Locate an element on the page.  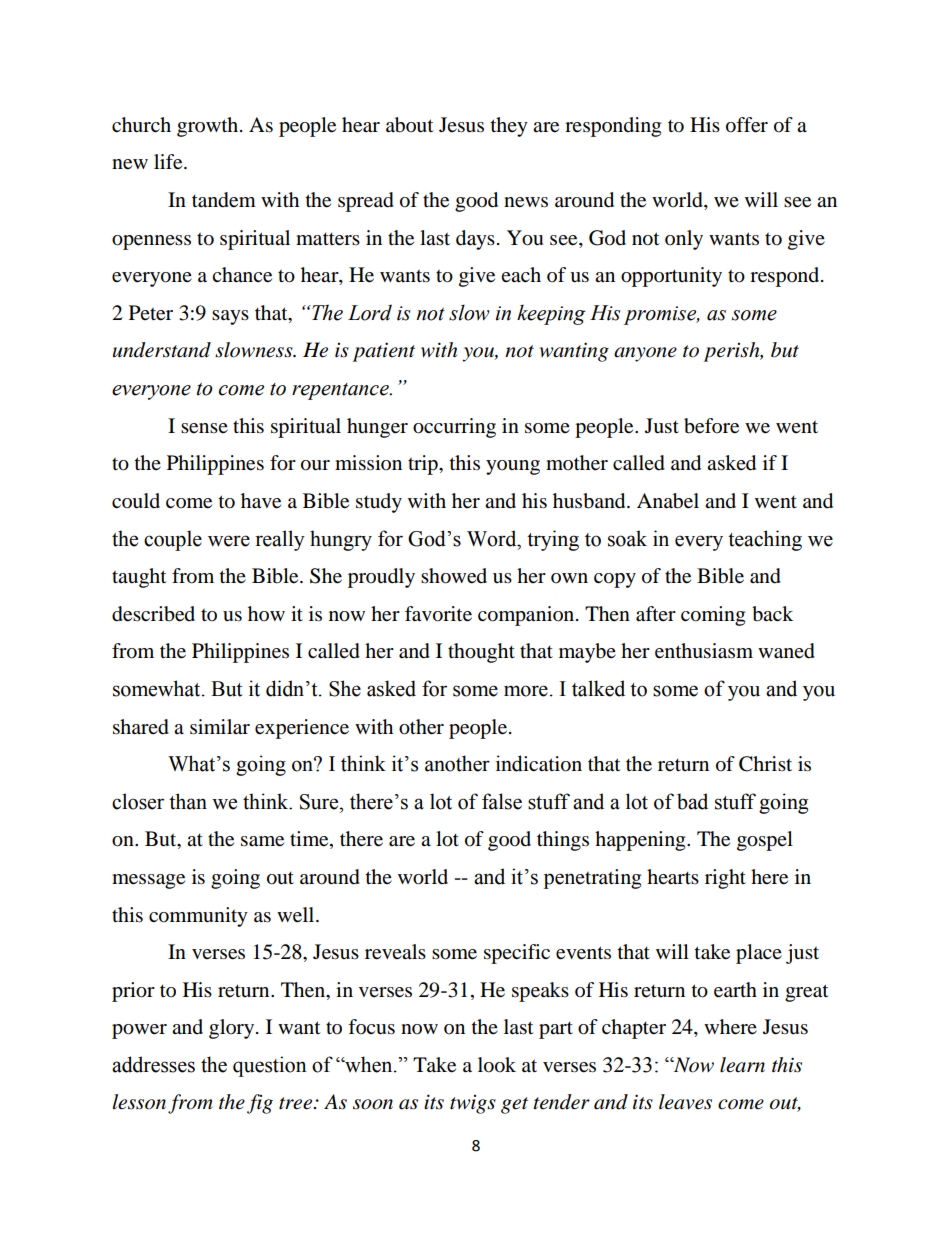
coming is located at coordinates (713, 616).
